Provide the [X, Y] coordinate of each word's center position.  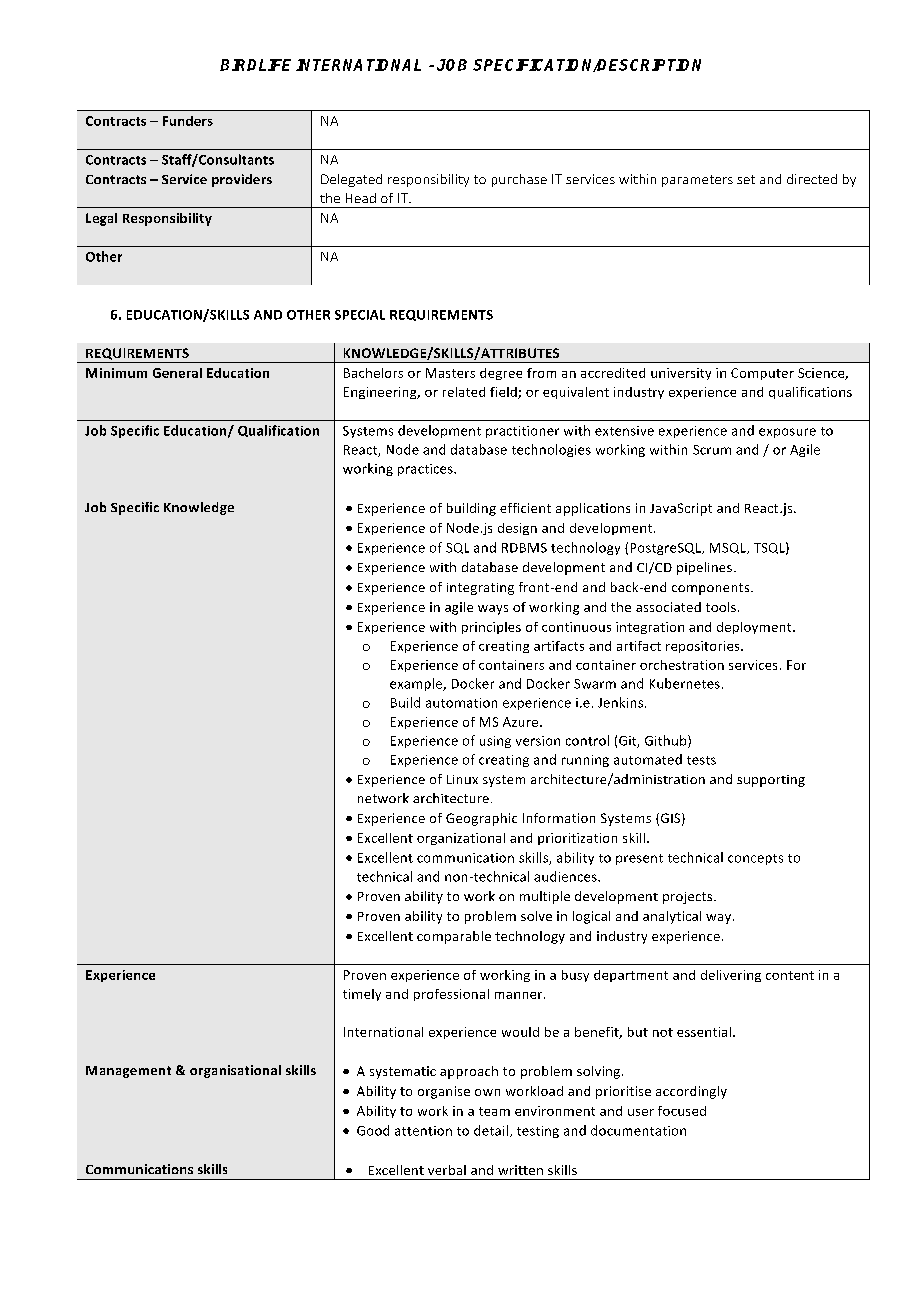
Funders [188, 121]
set [746, 179]
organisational [235, 1071]
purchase [519, 180]
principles [491, 628]
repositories [704, 647]
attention [423, 1131]
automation [461, 703]
